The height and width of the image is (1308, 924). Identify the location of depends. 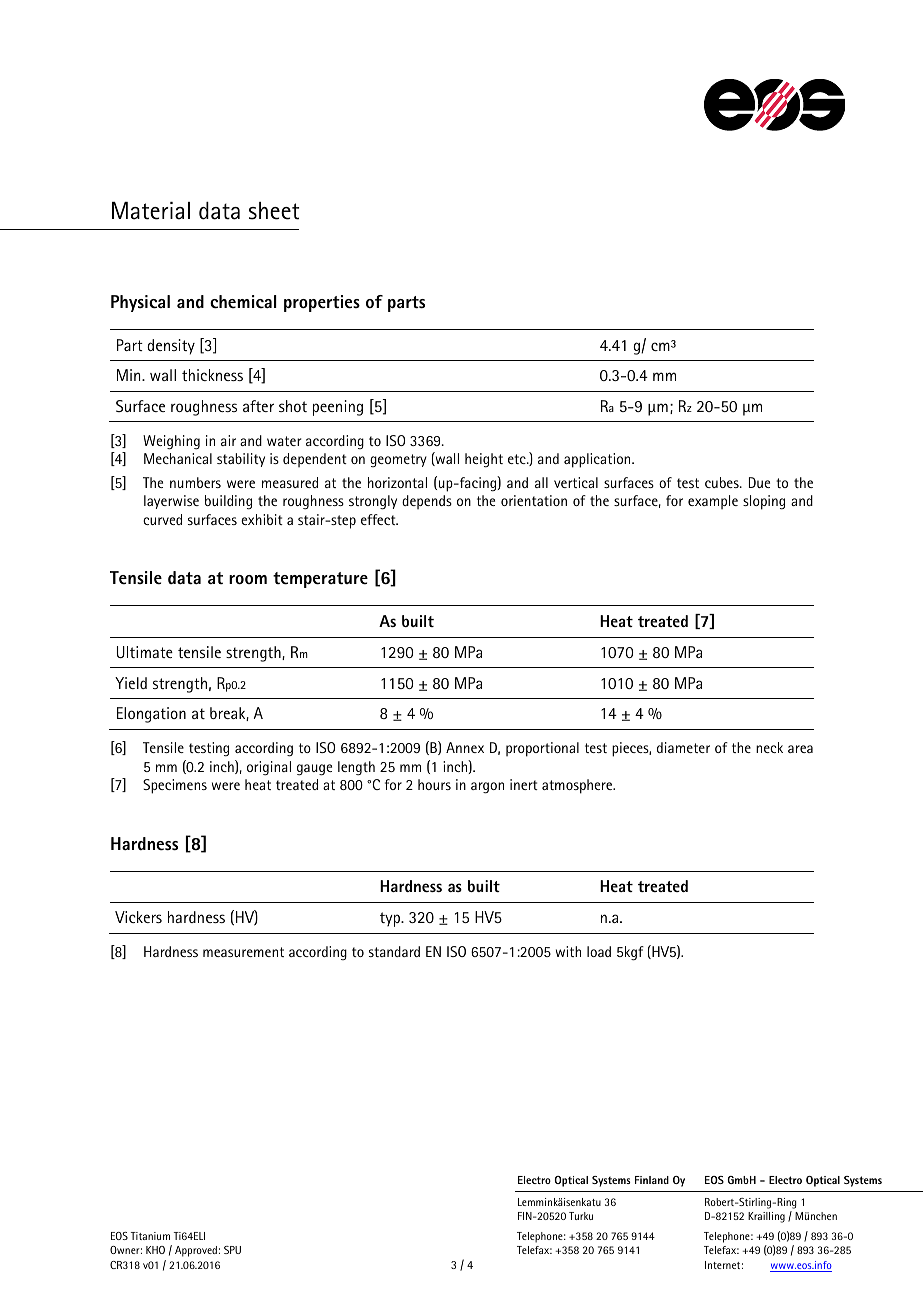
(427, 502).
